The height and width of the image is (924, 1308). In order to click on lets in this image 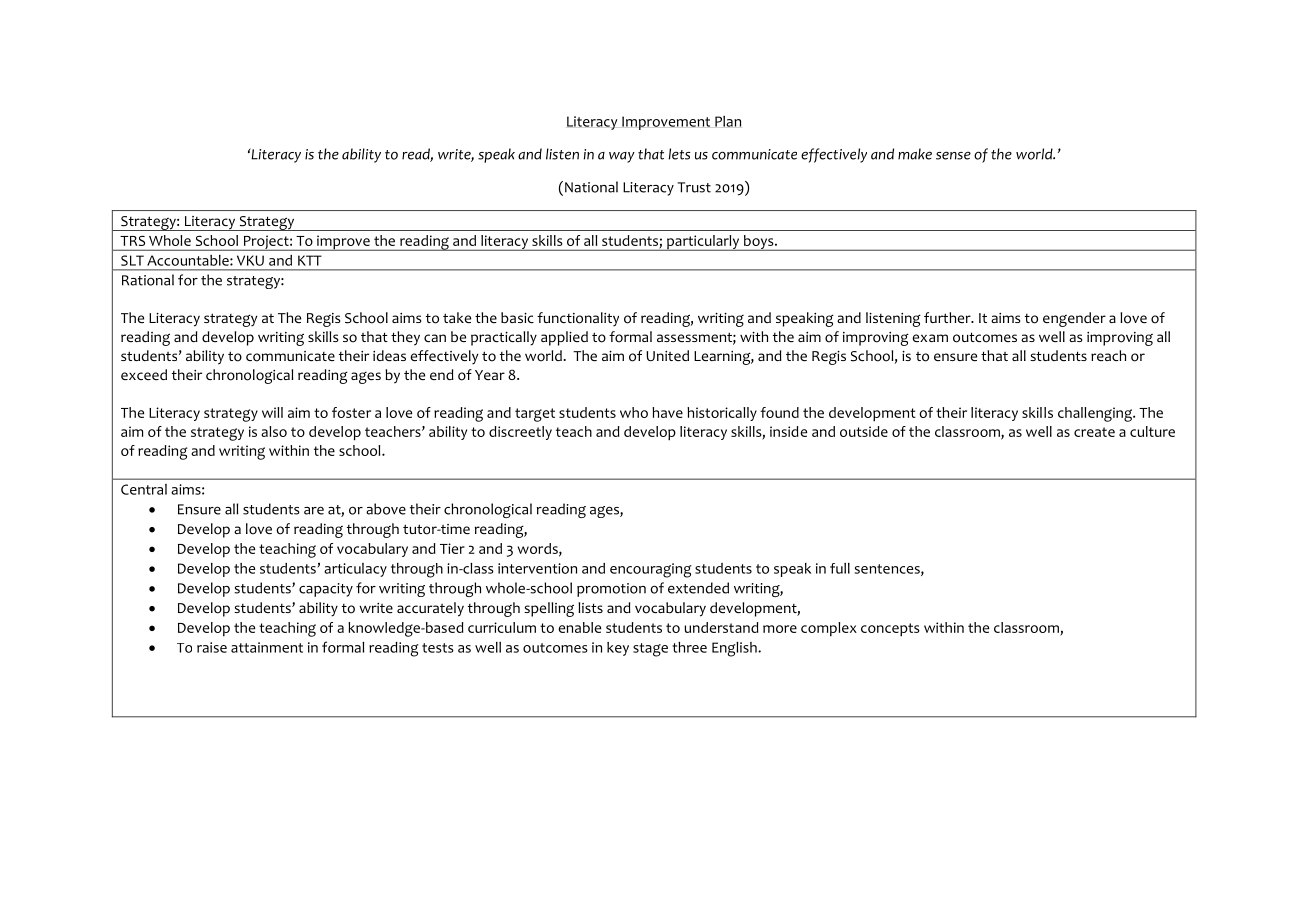, I will do `click(679, 154)`.
